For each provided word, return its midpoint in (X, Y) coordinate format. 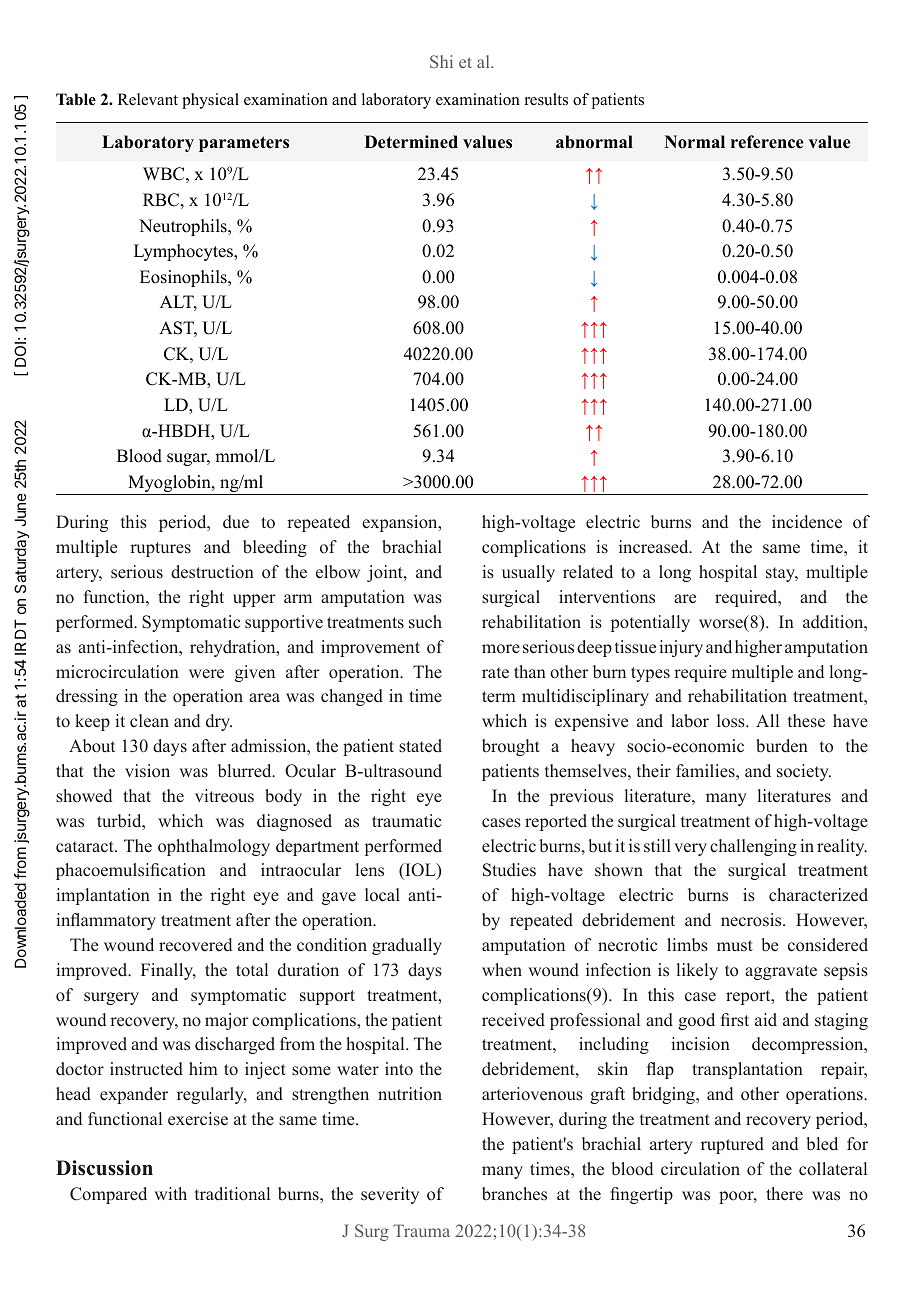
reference (767, 142)
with (171, 1193)
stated (420, 746)
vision (147, 770)
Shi (441, 61)
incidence (807, 522)
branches (514, 1194)
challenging (753, 847)
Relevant (148, 99)
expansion (401, 523)
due (236, 522)
